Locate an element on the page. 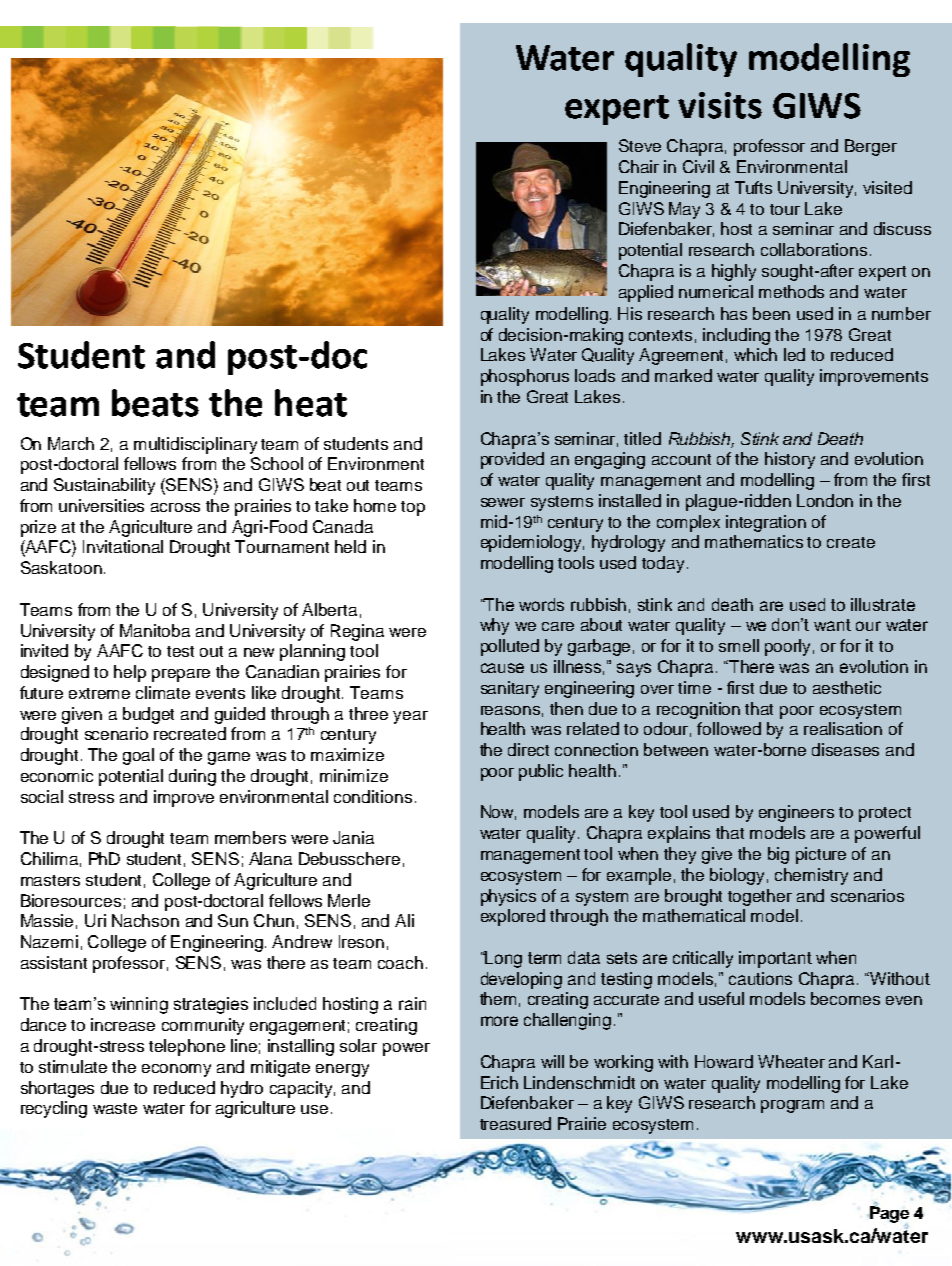  March is located at coordinates (71, 443).
